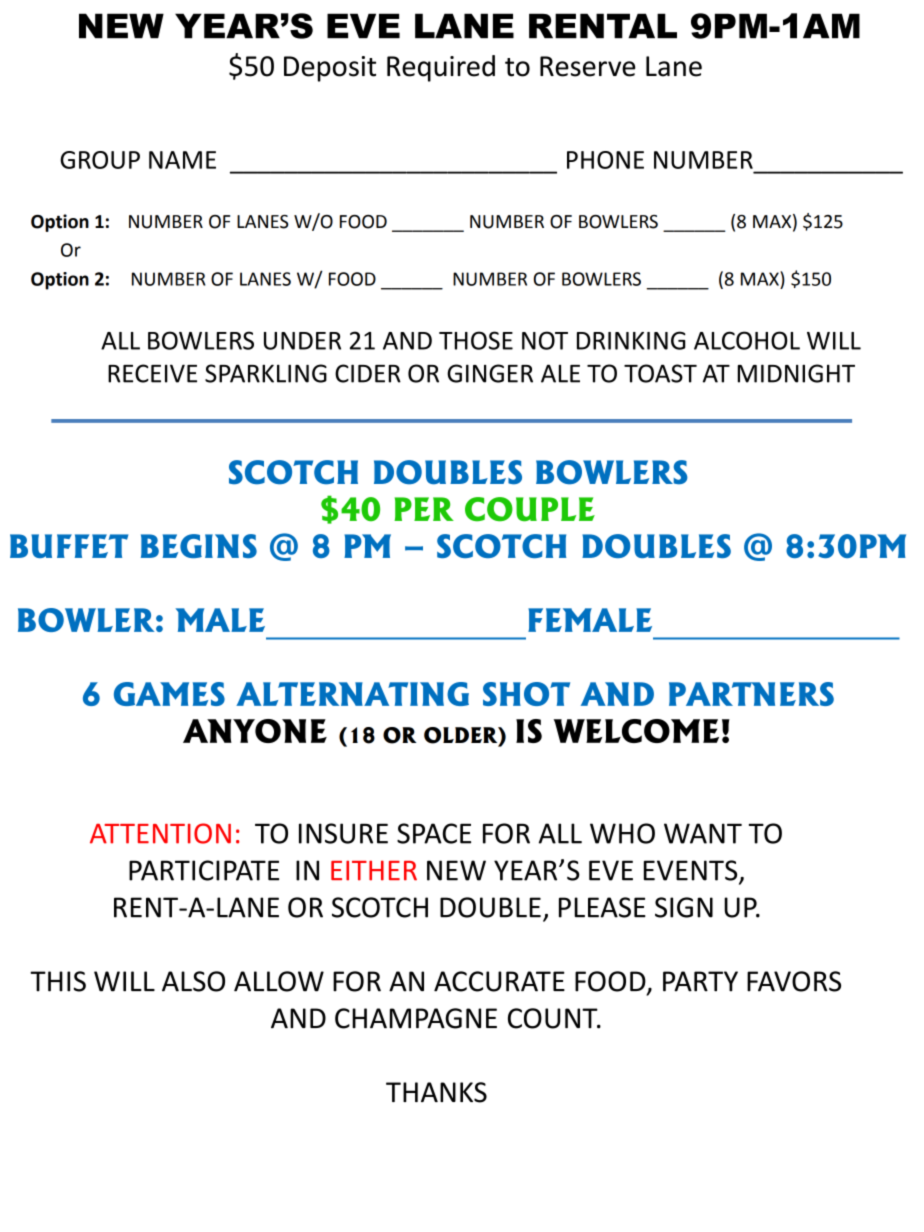 Image resolution: width=924 pixels, height=1232 pixels. Describe the element at coordinates (182, 160) in the screenshot. I see `NAME` at that location.
